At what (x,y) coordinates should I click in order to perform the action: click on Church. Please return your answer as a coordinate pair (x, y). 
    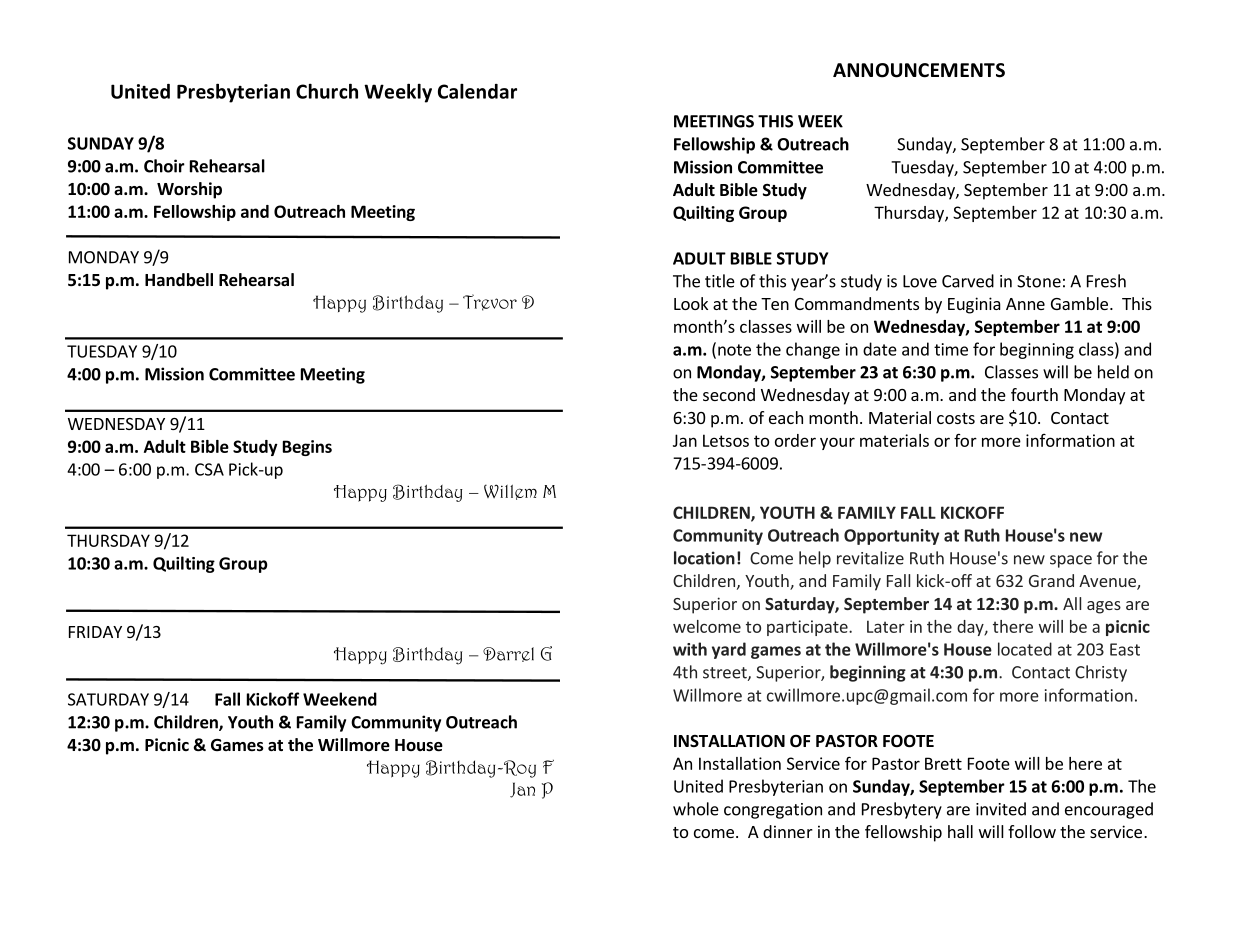
    Looking at the image, I should click on (327, 91).
